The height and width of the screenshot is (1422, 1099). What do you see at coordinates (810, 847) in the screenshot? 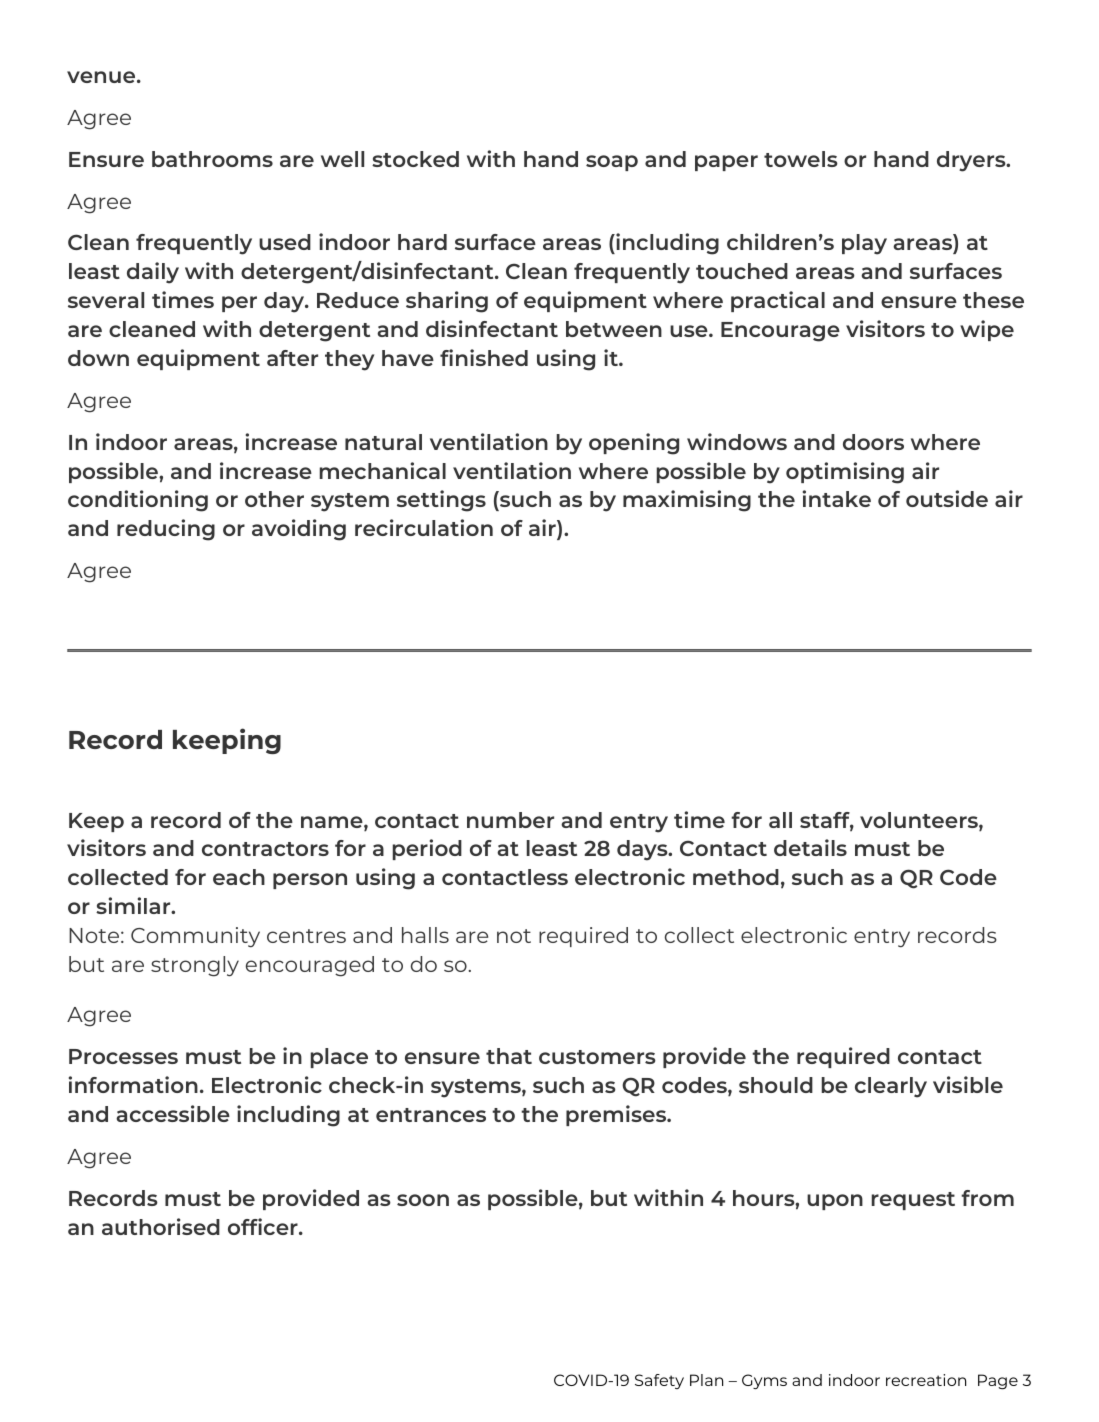
I see `details` at bounding box center [810, 847].
